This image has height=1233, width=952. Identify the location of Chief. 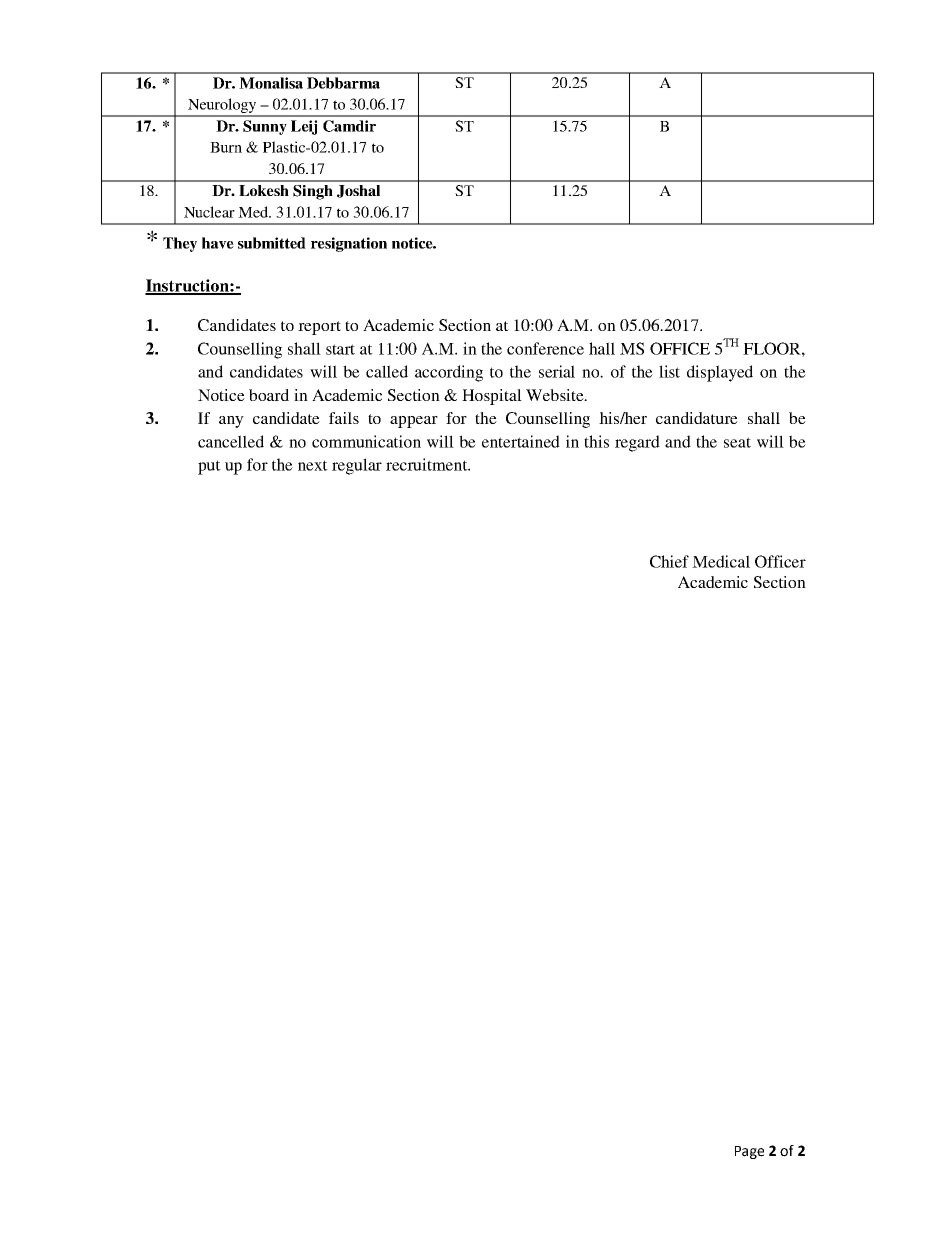
(669, 561).
